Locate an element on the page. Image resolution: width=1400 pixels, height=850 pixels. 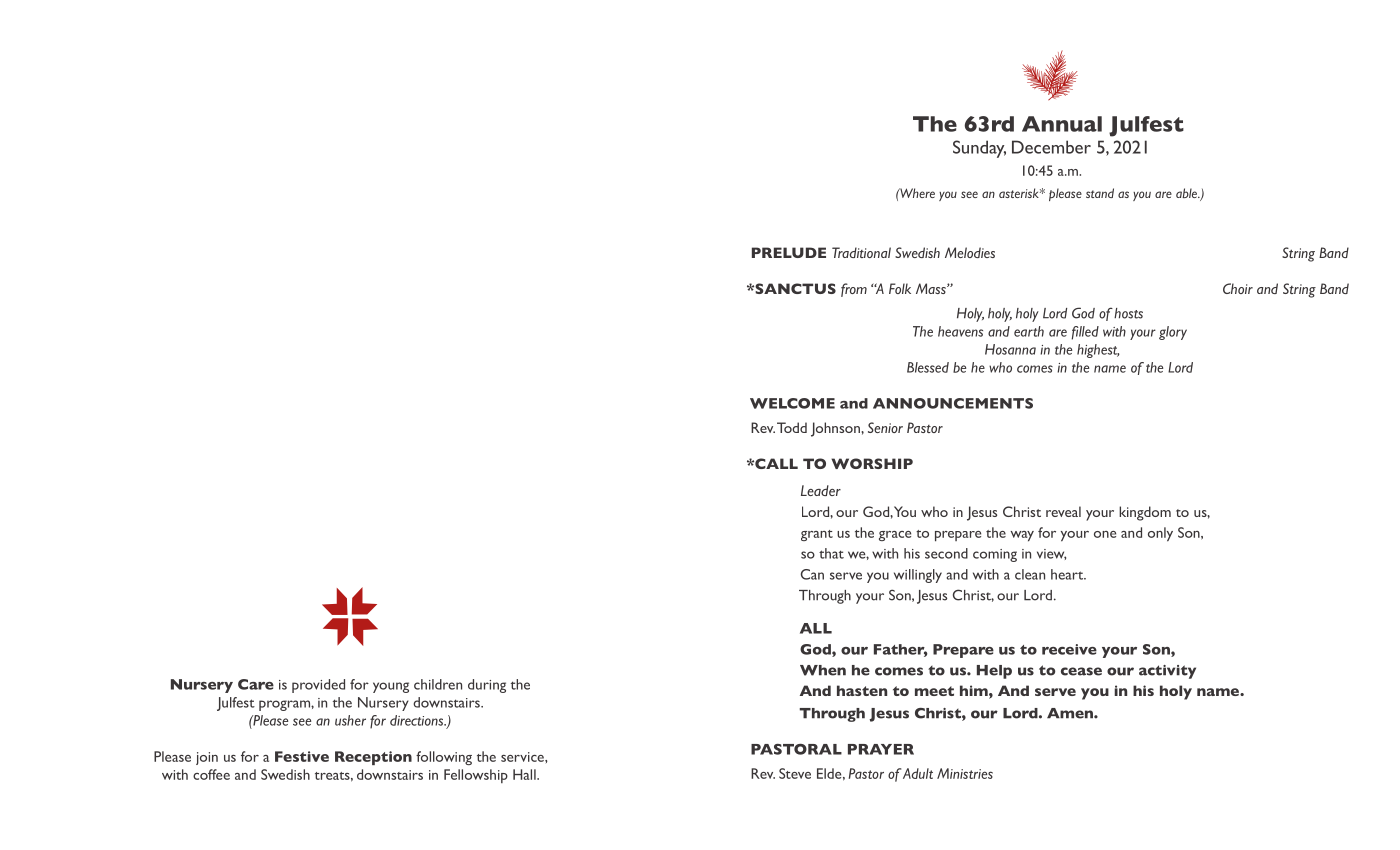
Todd is located at coordinates (792, 427).
